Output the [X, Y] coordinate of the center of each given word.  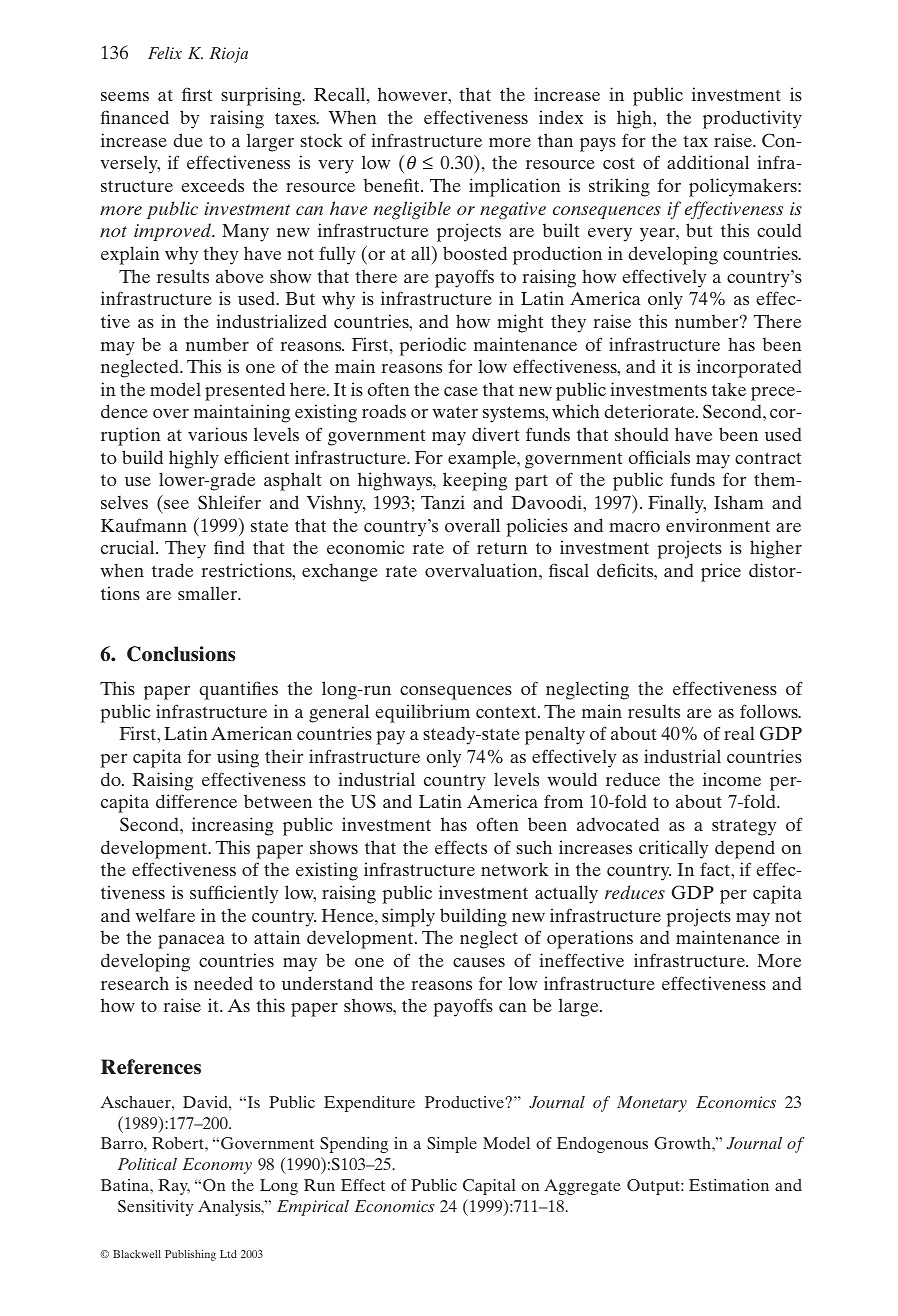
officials [659, 457]
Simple [452, 1145]
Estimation [729, 1185]
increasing [233, 826]
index [561, 117]
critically [673, 849]
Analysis [230, 1208]
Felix [165, 53]
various [217, 434]
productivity [752, 119]
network [514, 869]
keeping [475, 481]
